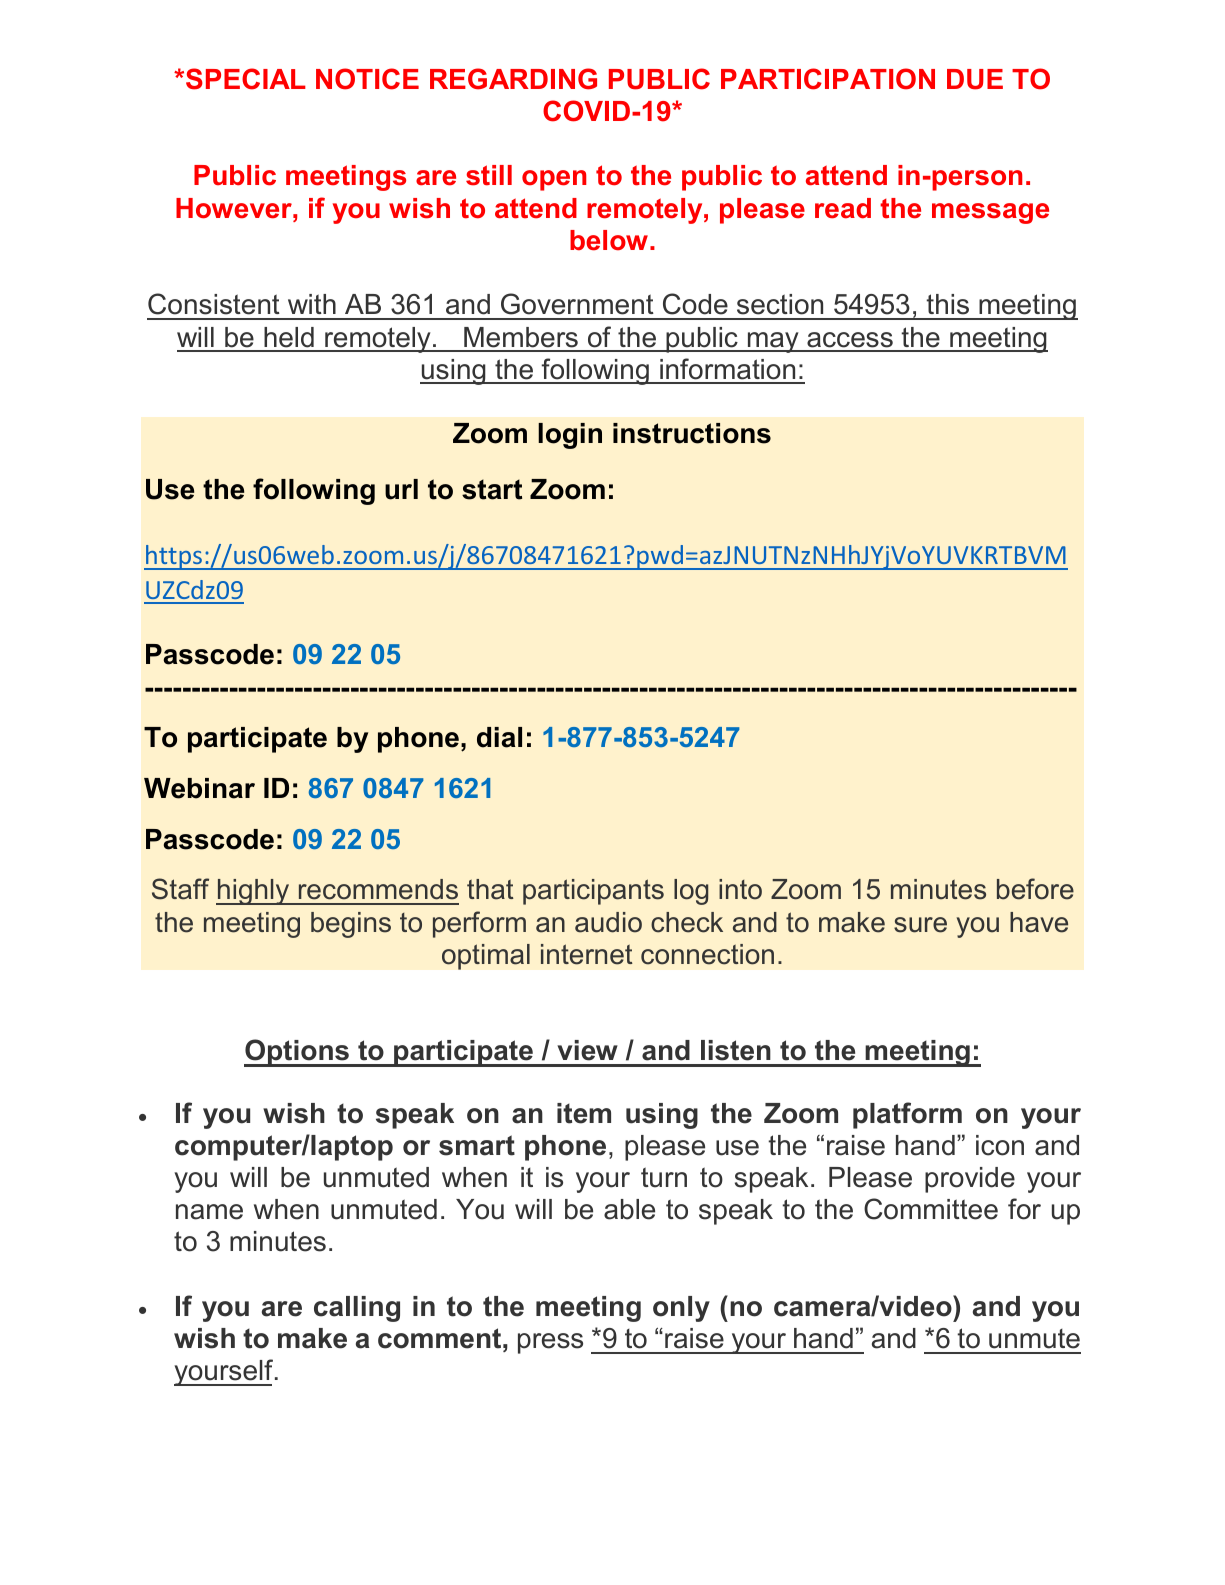 The height and width of the screenshot is (1585, 1225). What do you see at coordinates (692, 433) in the screenshot?
I see `instructions` at bounding box center [692, 433].
